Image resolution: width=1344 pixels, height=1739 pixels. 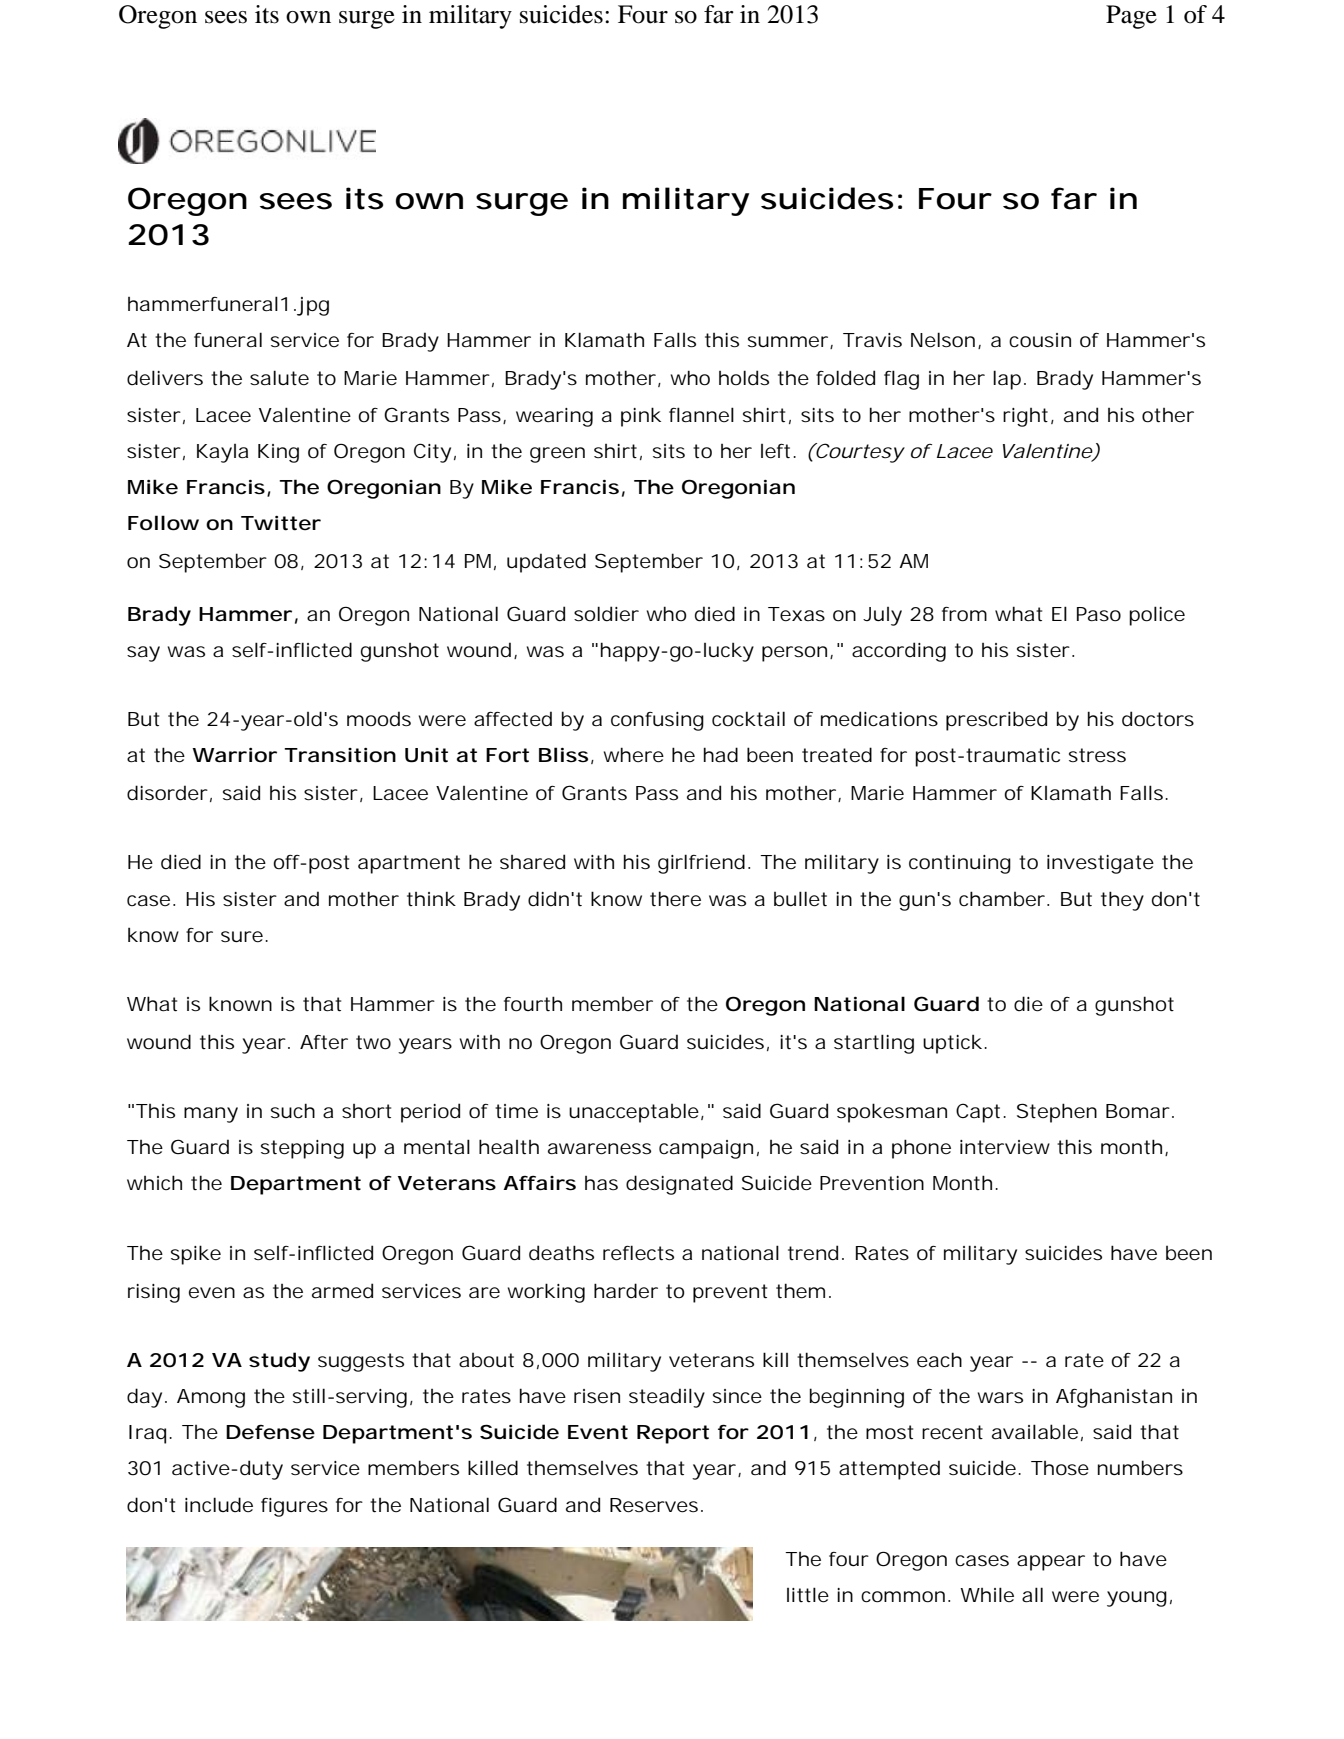 I want to click on Page, so click(x=1131, y=17).
